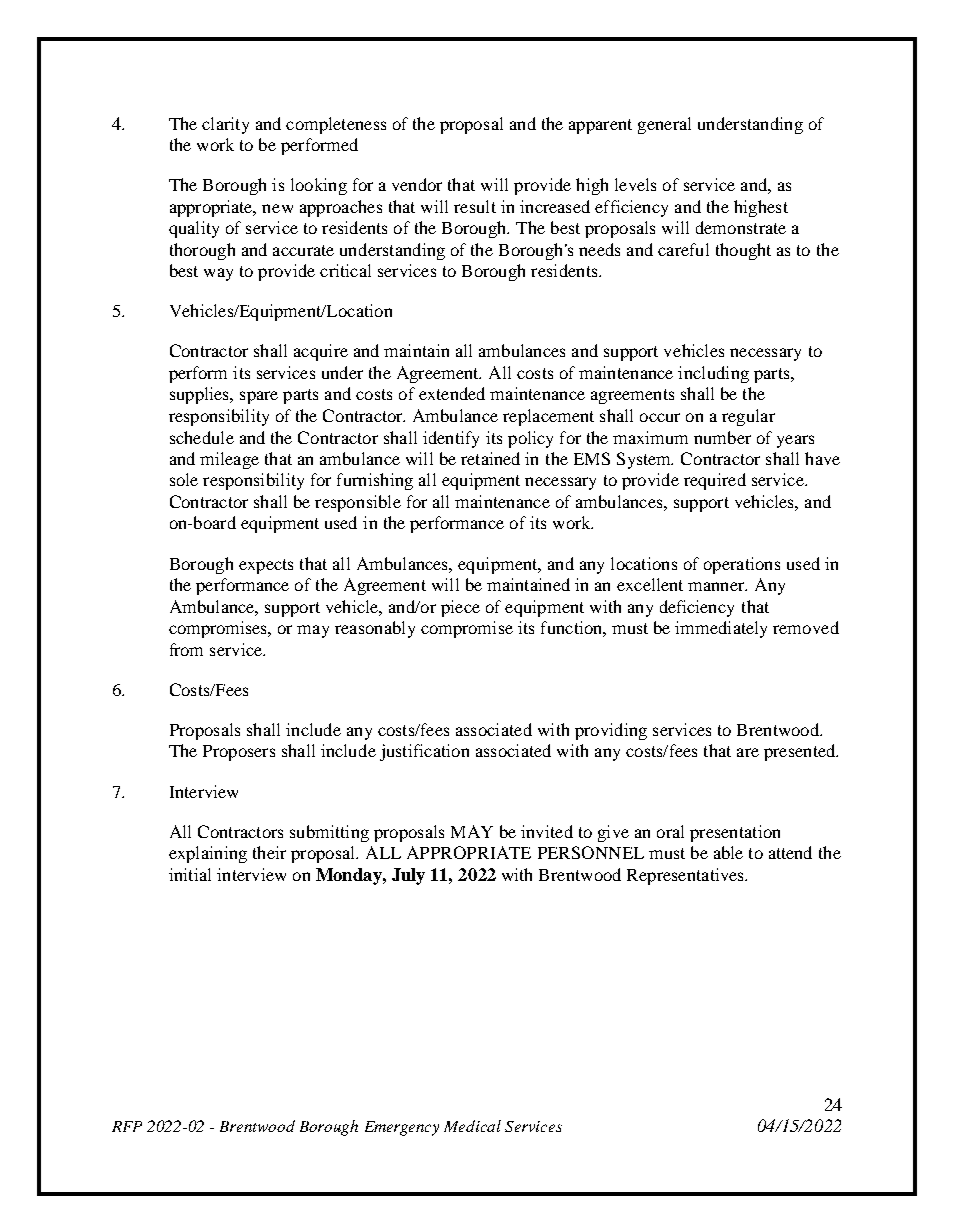  Describe the element at coordinates (127, 1126) in the screenshot. I see `RFP` at that location.
